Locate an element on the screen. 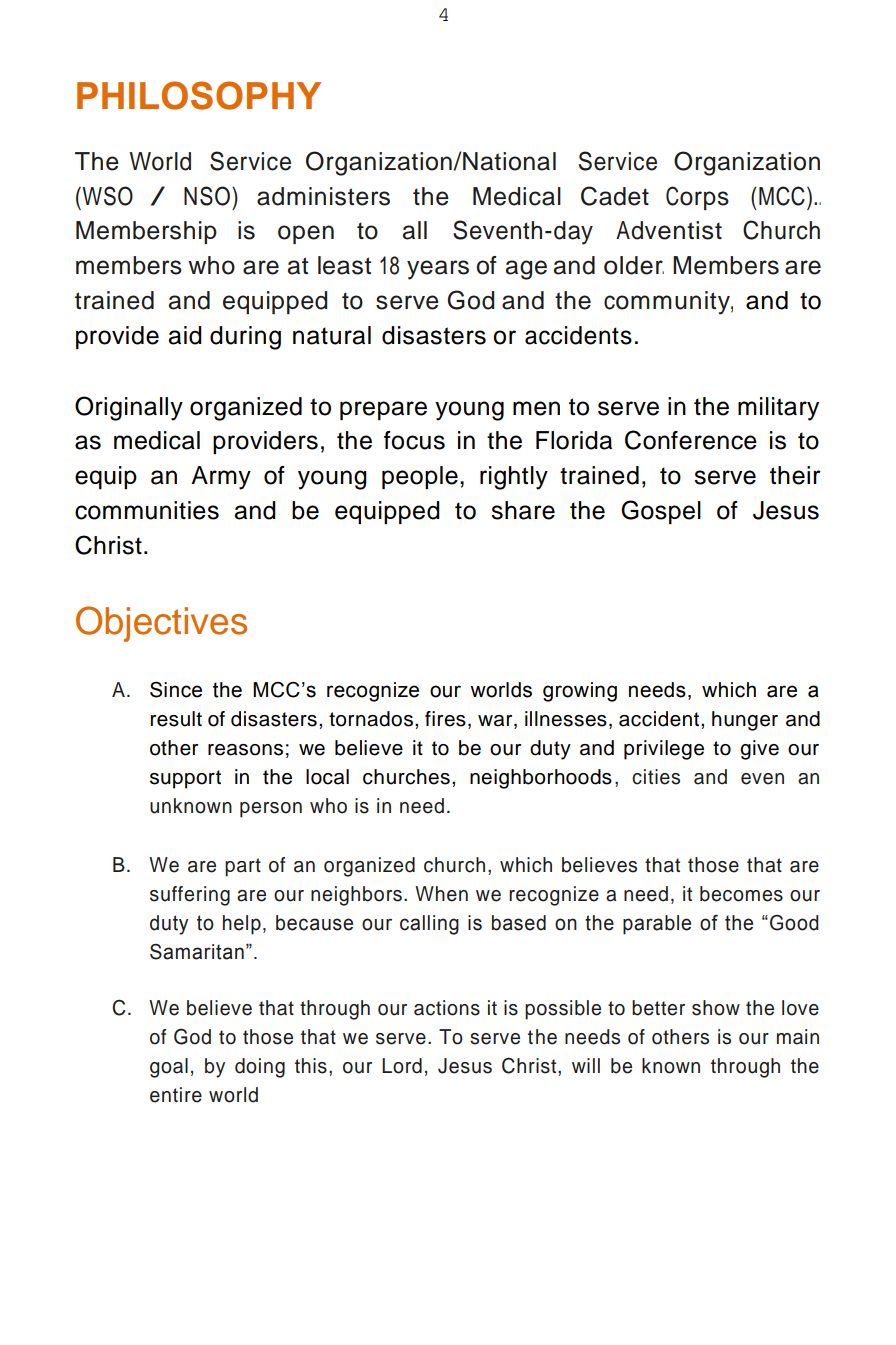  military is located at coordinates (778, 409).
